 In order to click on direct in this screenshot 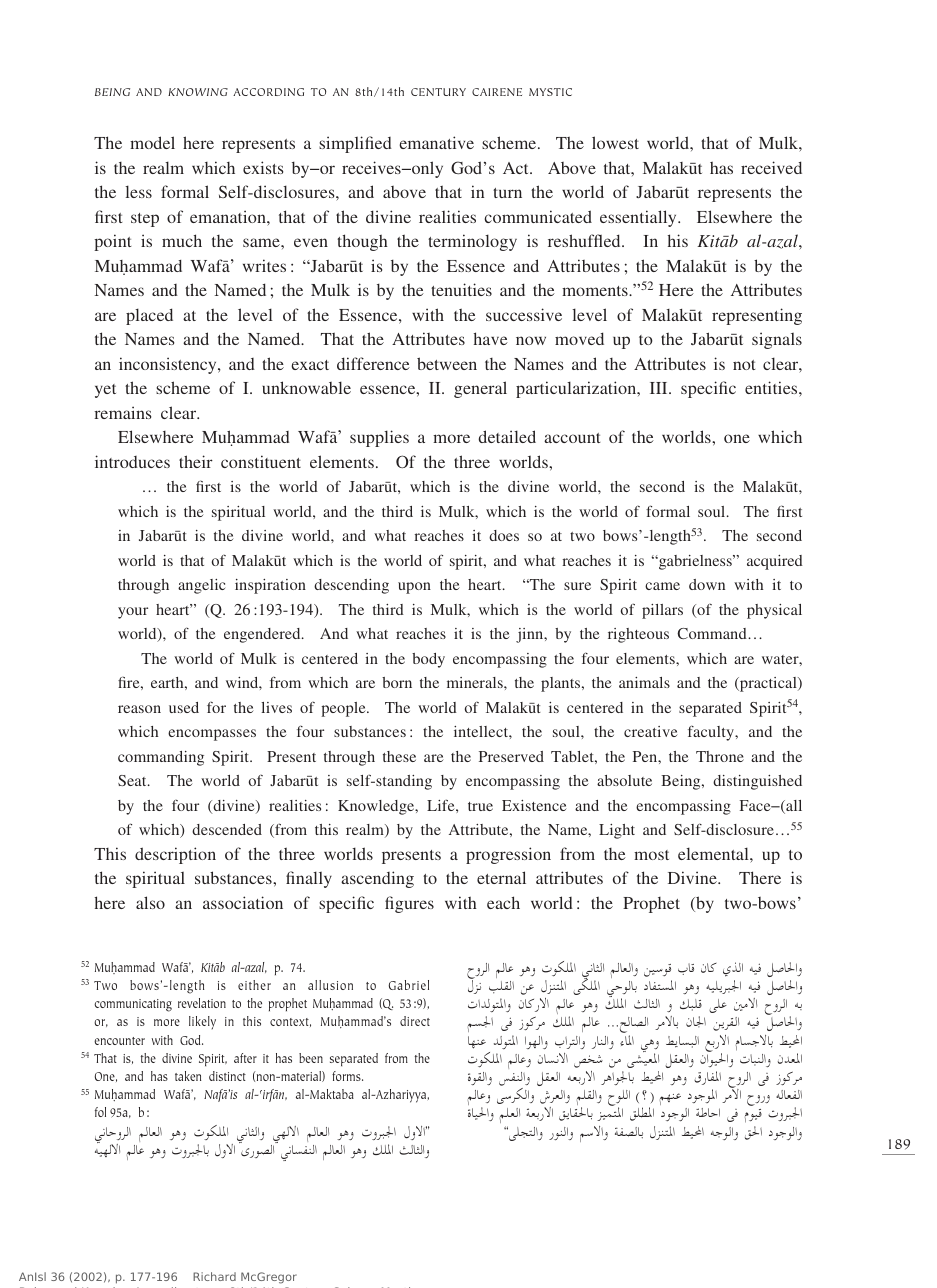, I will do `click(415, 1021)`.
